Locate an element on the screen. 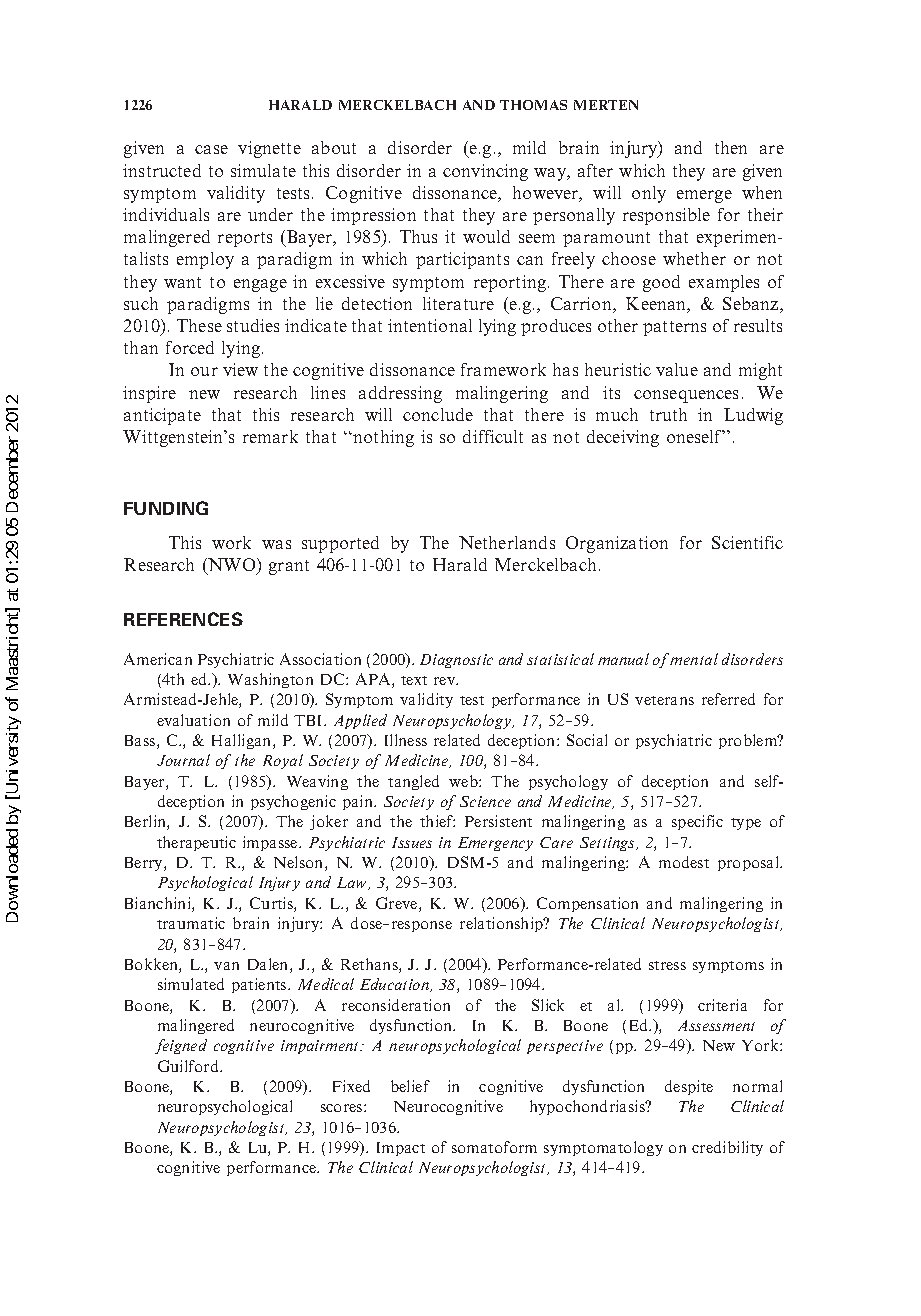 The width and height of the screenshot is (921, 1316). despite is located at coordinates (689, 1087).
